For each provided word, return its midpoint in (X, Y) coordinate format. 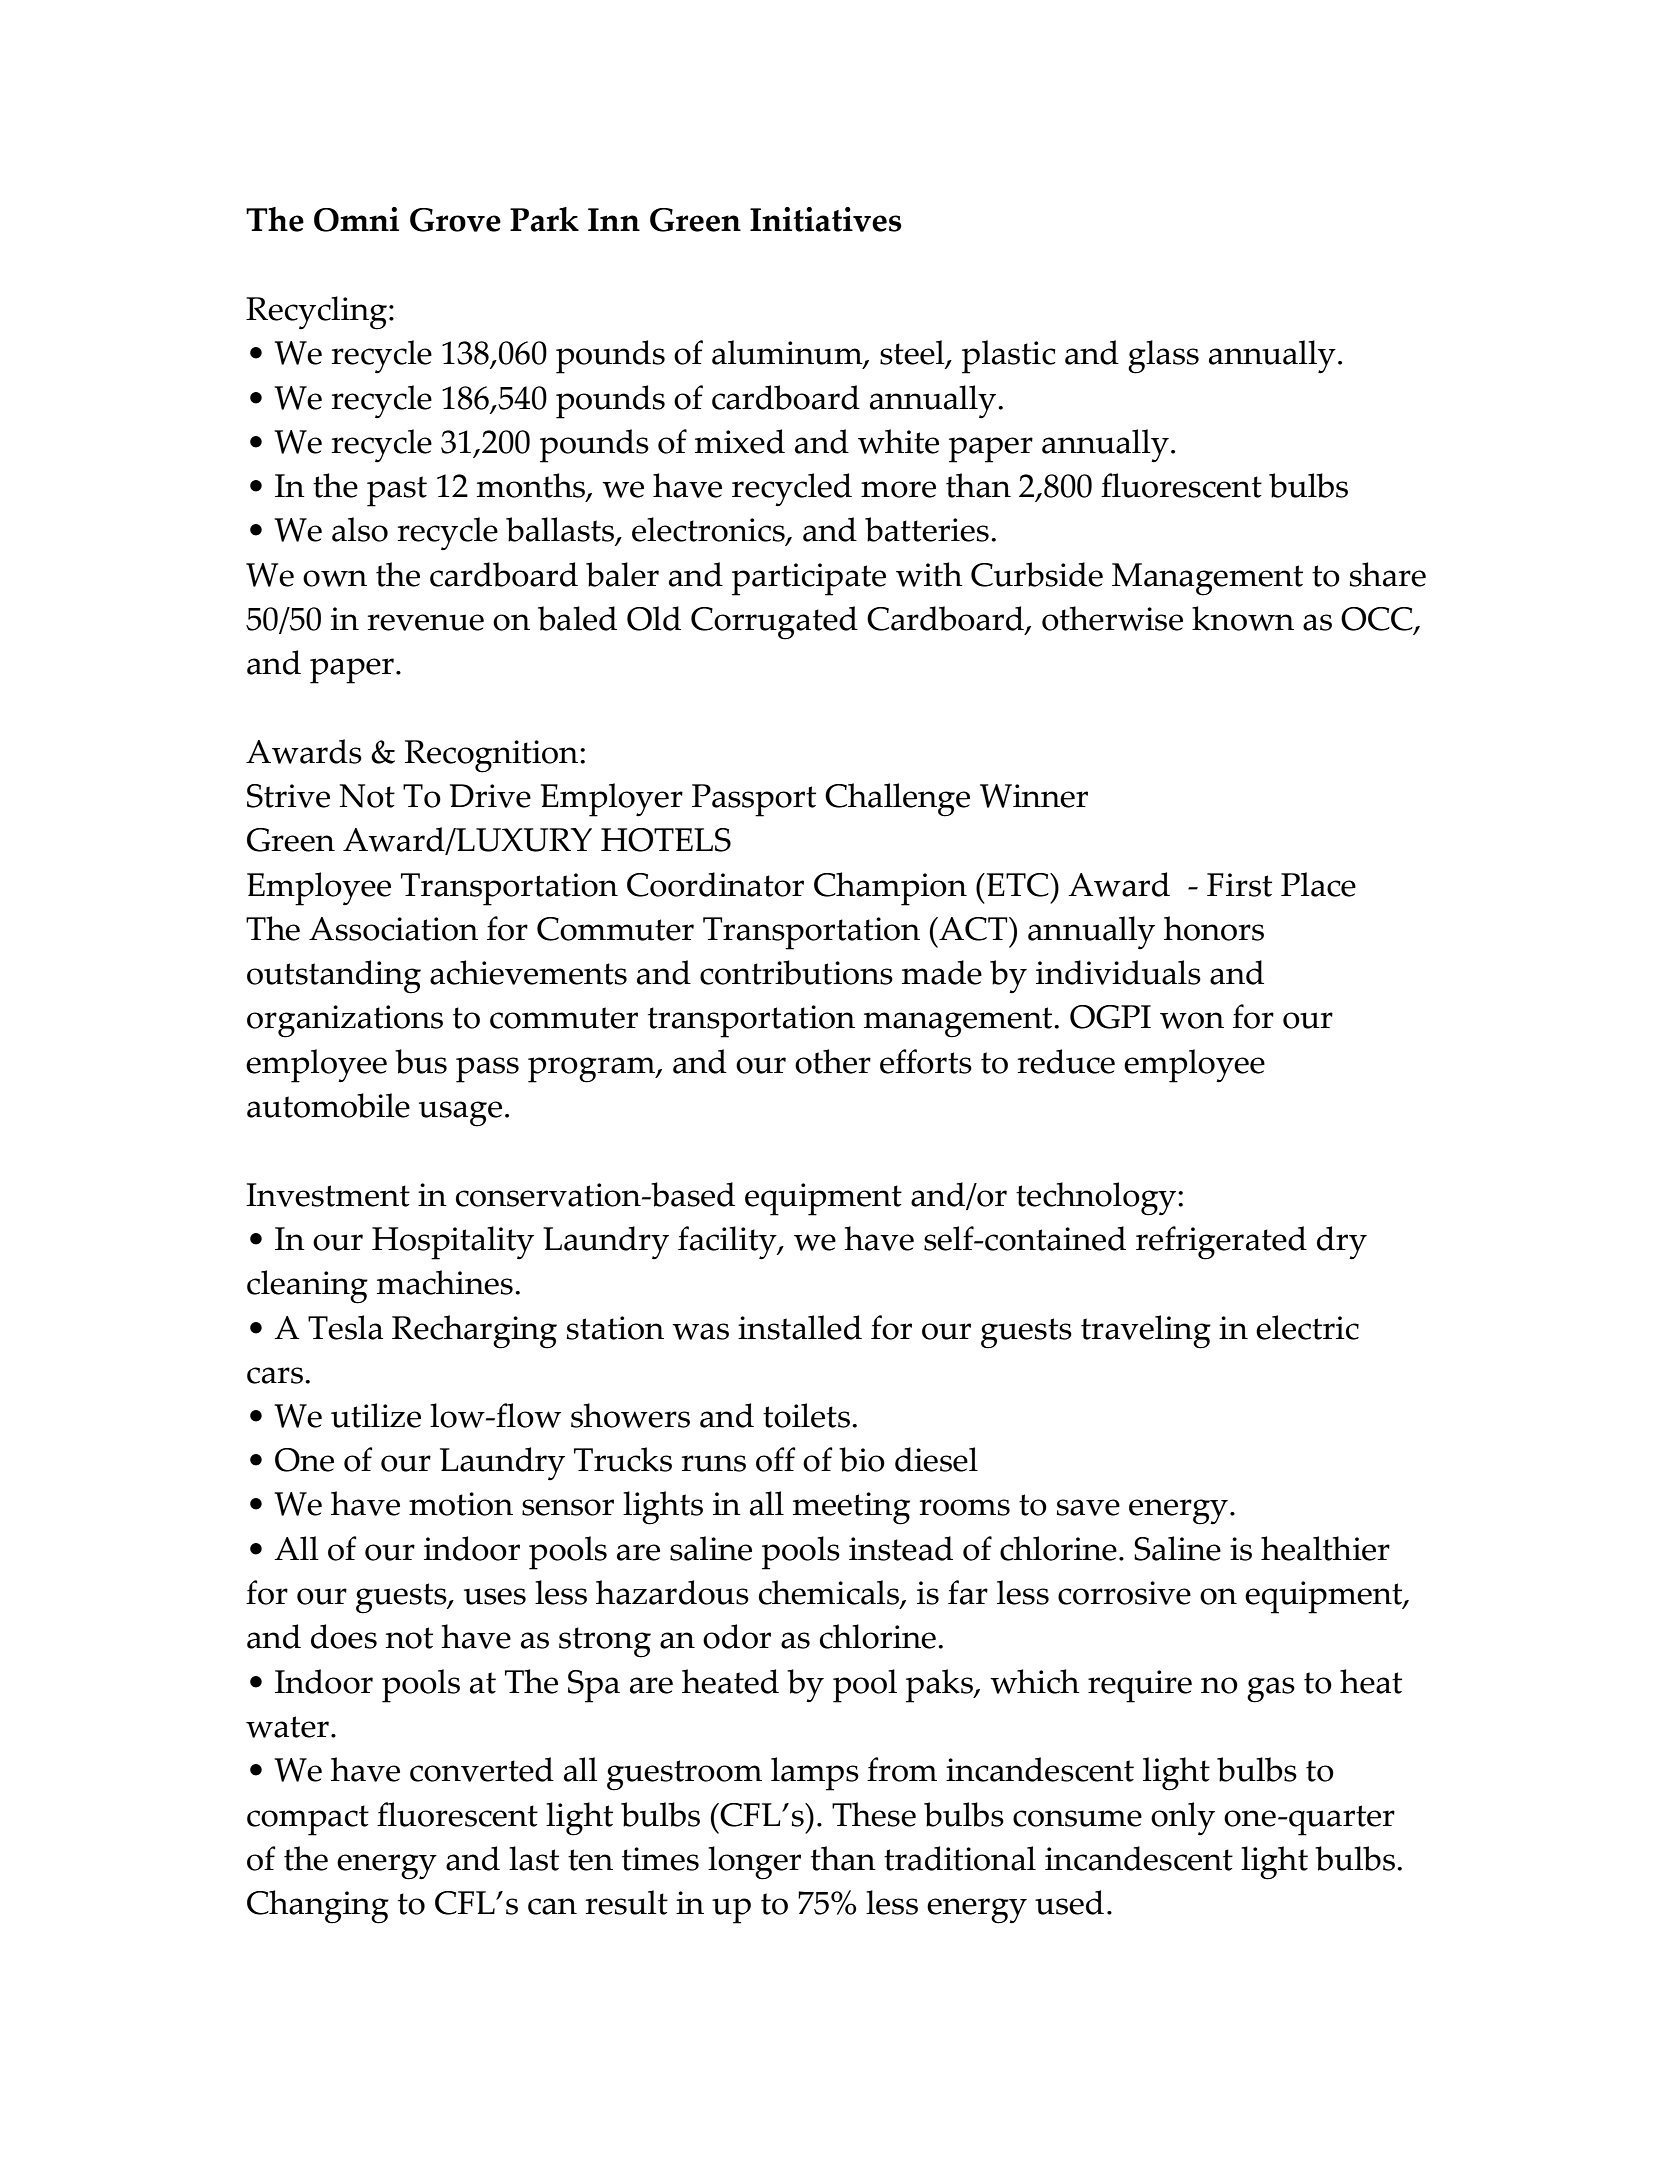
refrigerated (1221, 1243)
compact (308, 1820)
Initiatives (826, 219)
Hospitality (453, 1243)
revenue (426, 622)
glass (1163, 357)
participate (809, 579)
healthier (1325, 1548)
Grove (455, 220)
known (1243, 618)
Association (393, 929)
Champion (890, 889)
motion (461, 1504)
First (1239, 885)
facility (728, 1243)
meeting (851, 1508)
